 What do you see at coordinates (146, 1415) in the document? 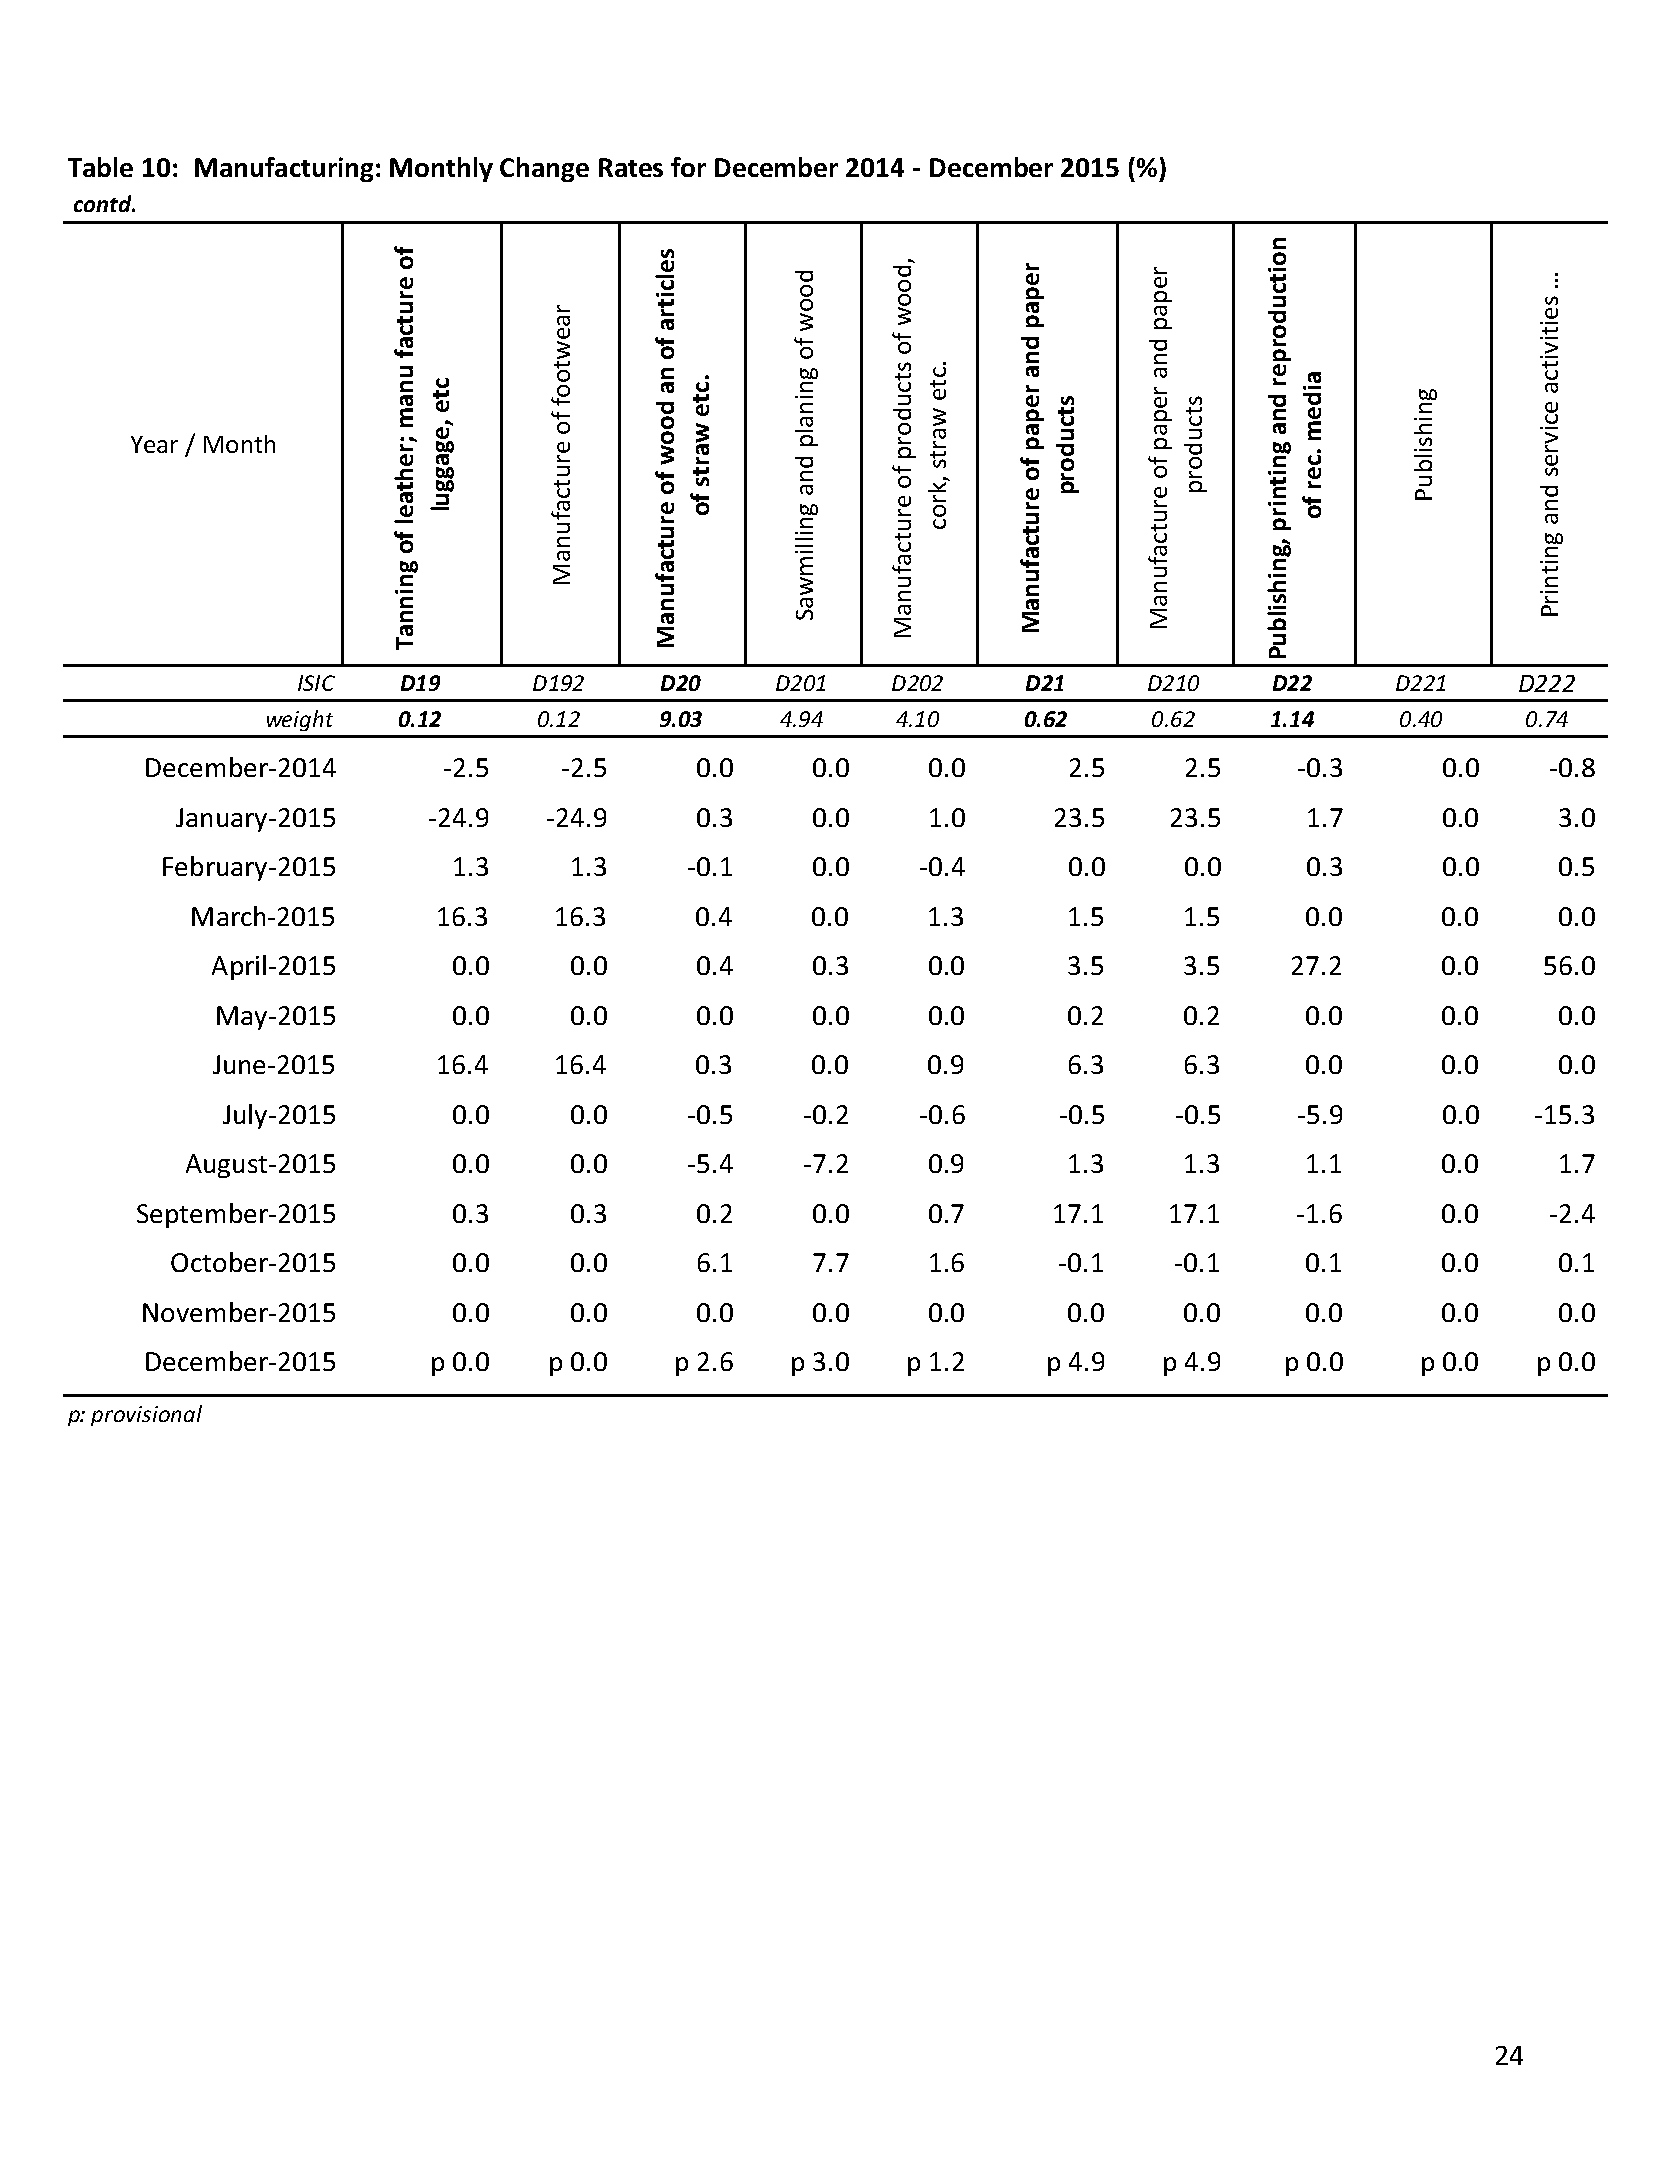
I see `provisional` at bounding box center [146, 1415].
